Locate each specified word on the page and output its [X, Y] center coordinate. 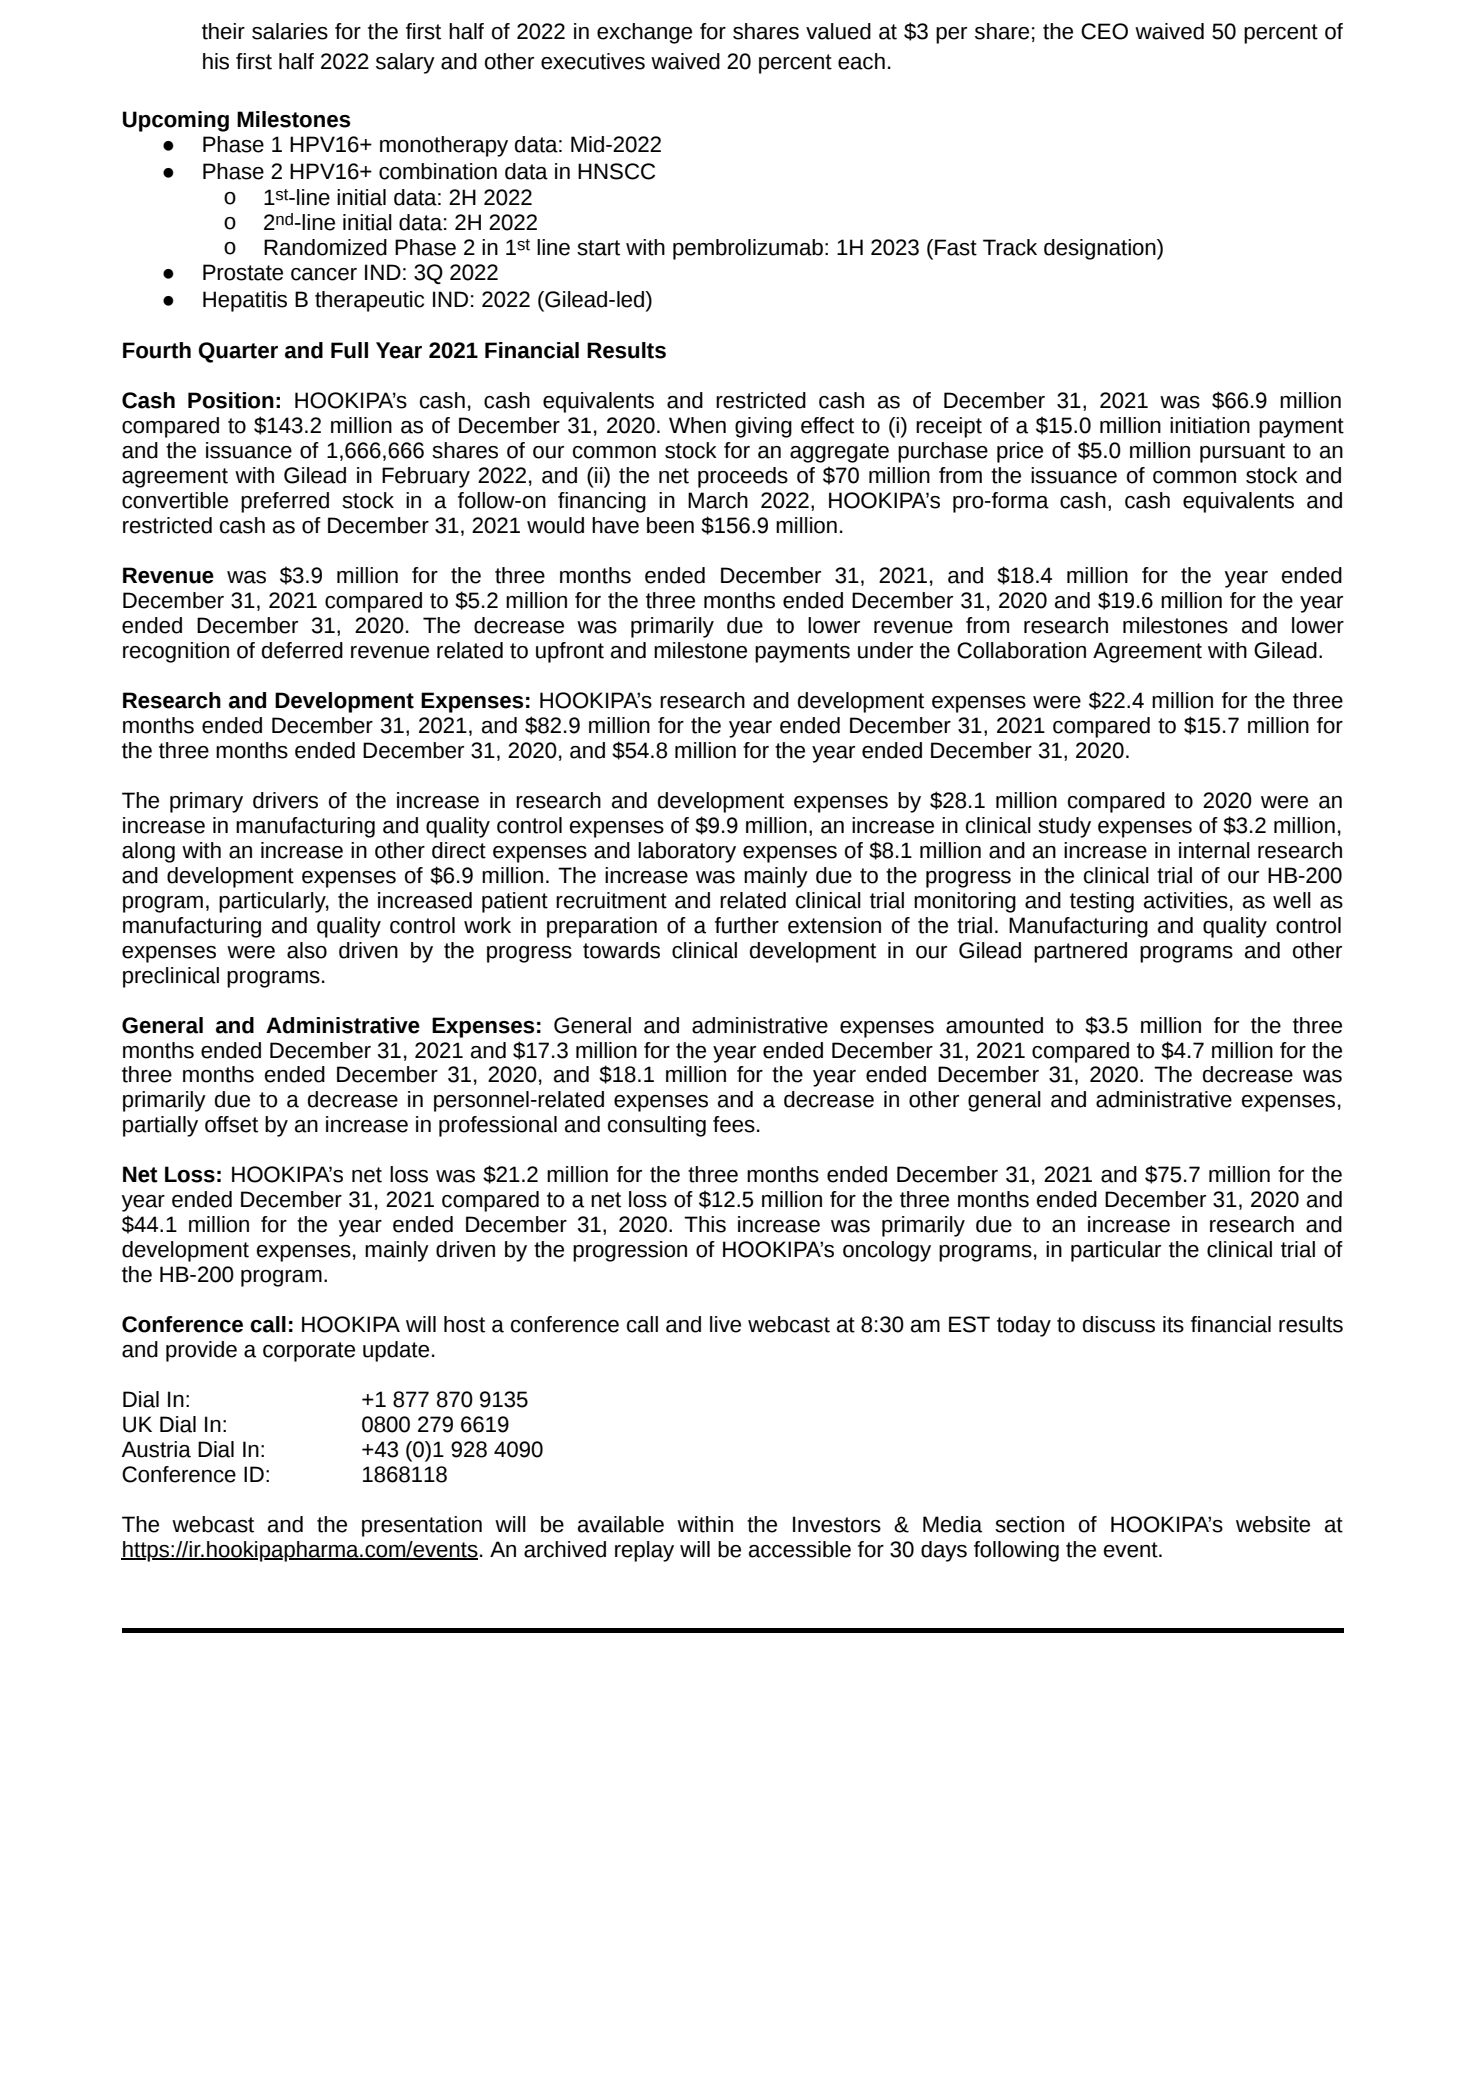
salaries [290, 31]
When [697, 425]
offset [231, 1124]
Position [231, 400]
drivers [285, 800]
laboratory [687, 852]
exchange [644, 33]
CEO [1104, 31]
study [1064, 827]
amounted [994, 1025]
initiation [1210, 425]
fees [734, 1124]
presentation [422, 1526]
